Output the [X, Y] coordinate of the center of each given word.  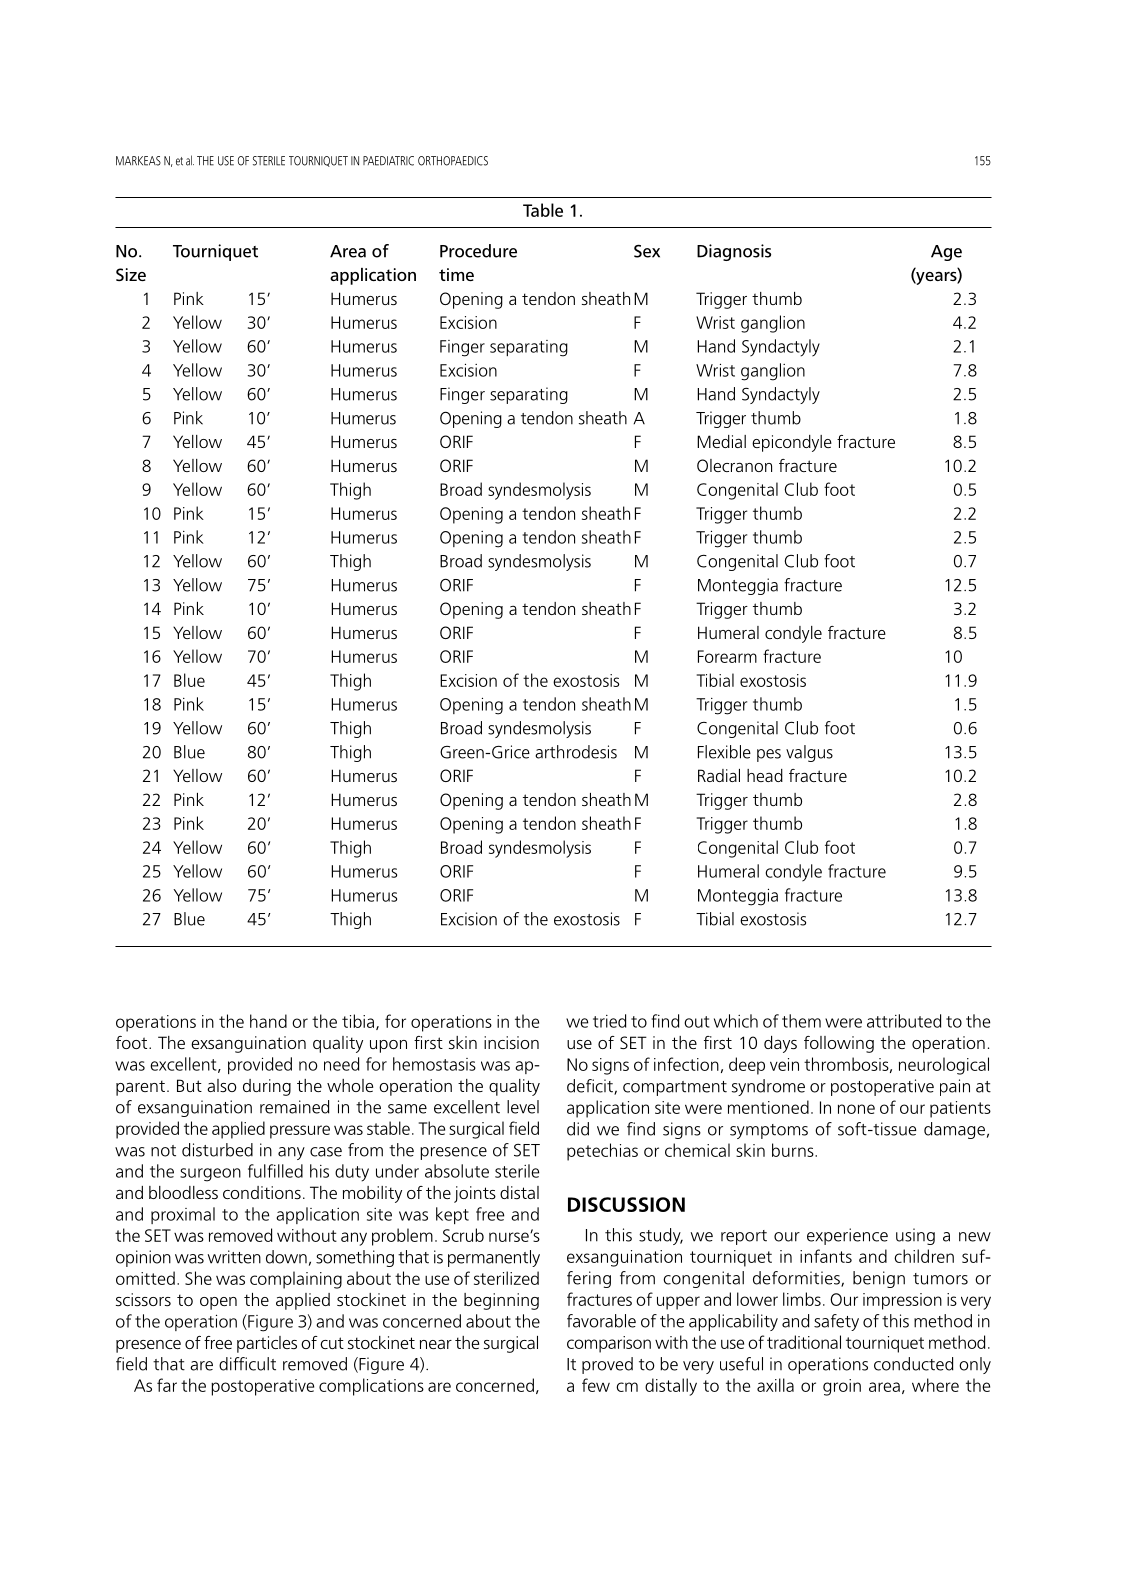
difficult [247, 1364]
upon [388, 1046]
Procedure [478, 251]
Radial [719, 775]
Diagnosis [734, 252]
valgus [809, 753]
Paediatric [388, 161]
